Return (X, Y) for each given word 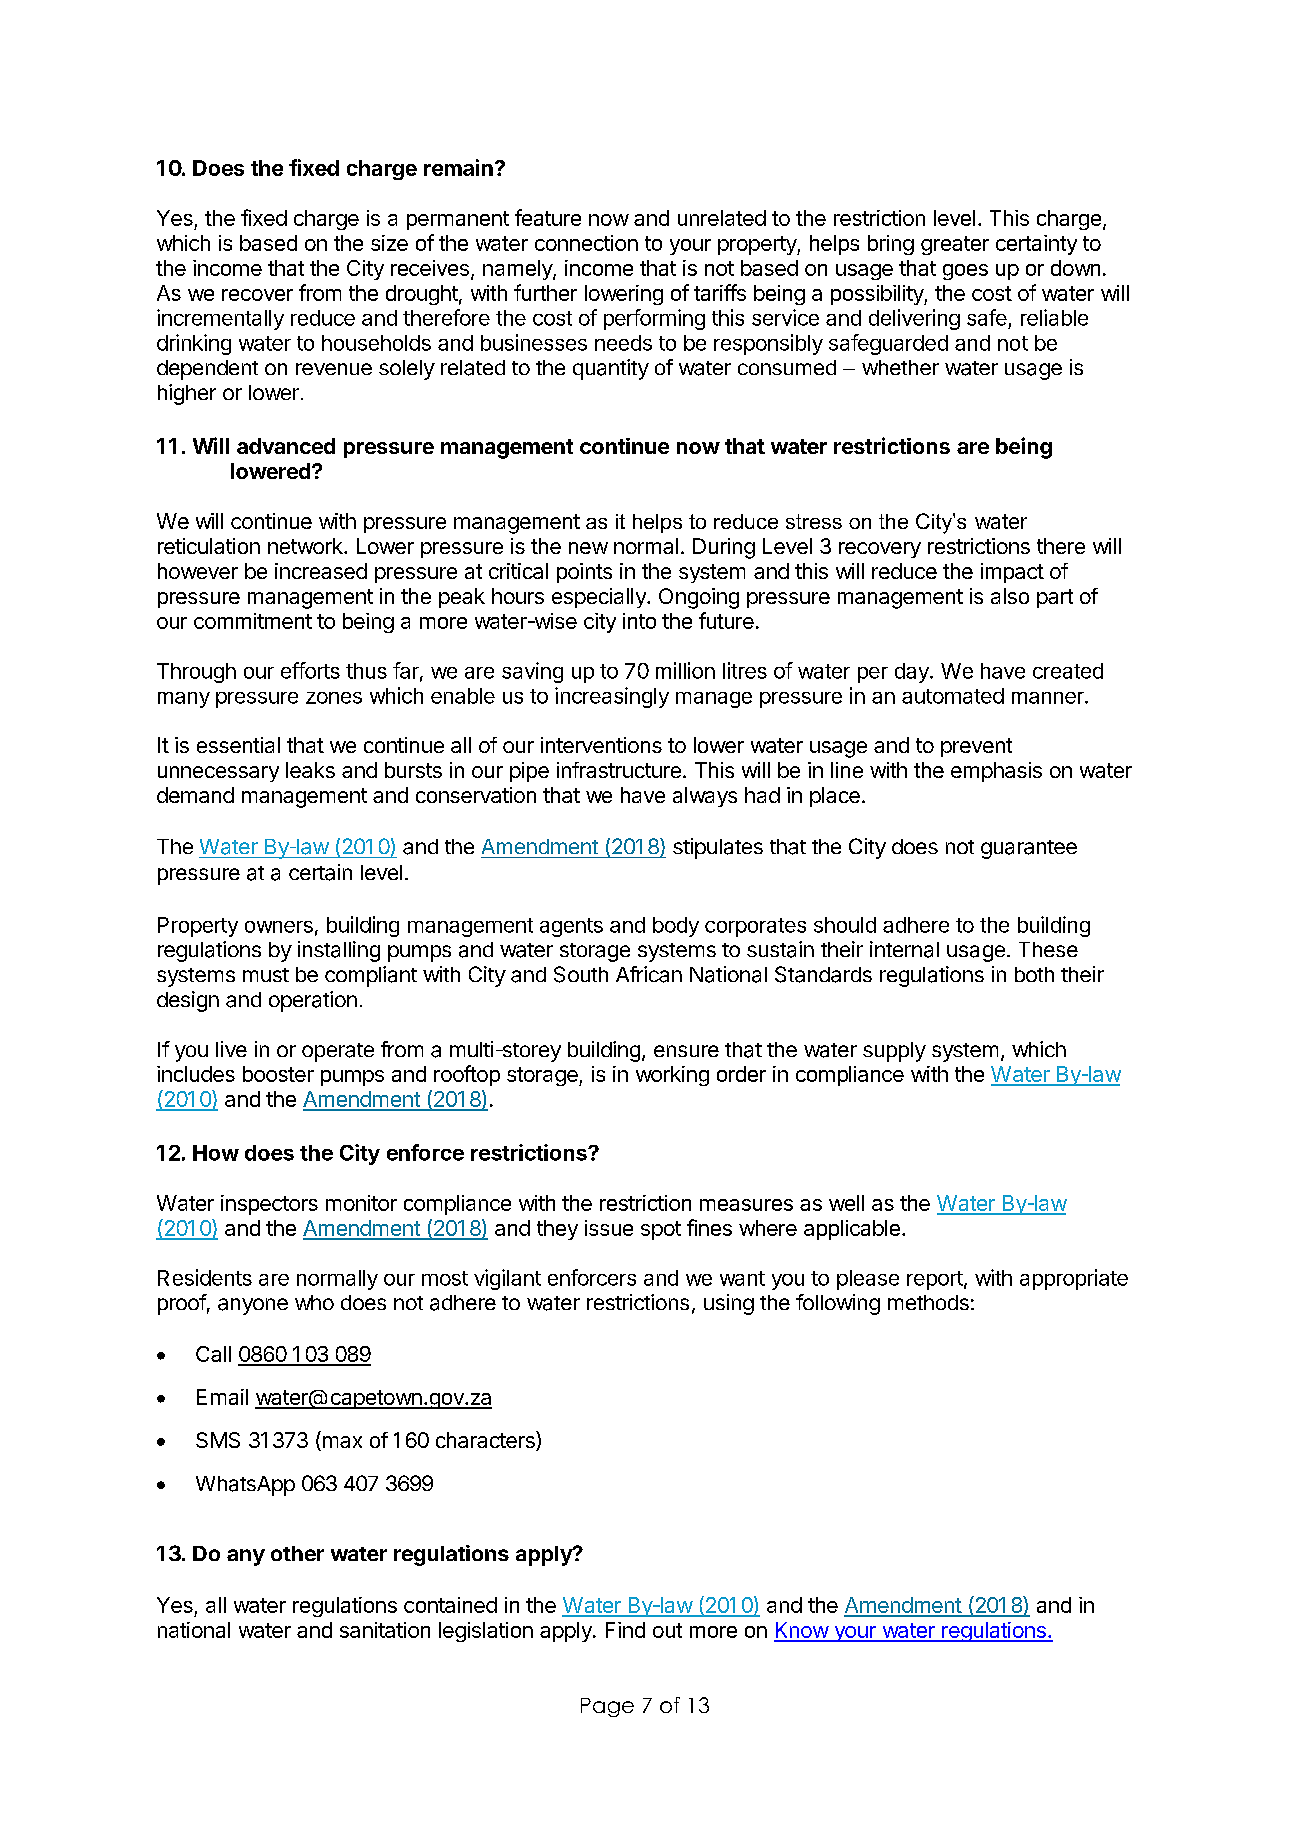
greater (955, 245)
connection (586, 243)
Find (625, 1630)
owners (279, 927)
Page (607, 1707)
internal (904, 949)
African (649, 974)
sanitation (385, 1630)
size (389, 243)
